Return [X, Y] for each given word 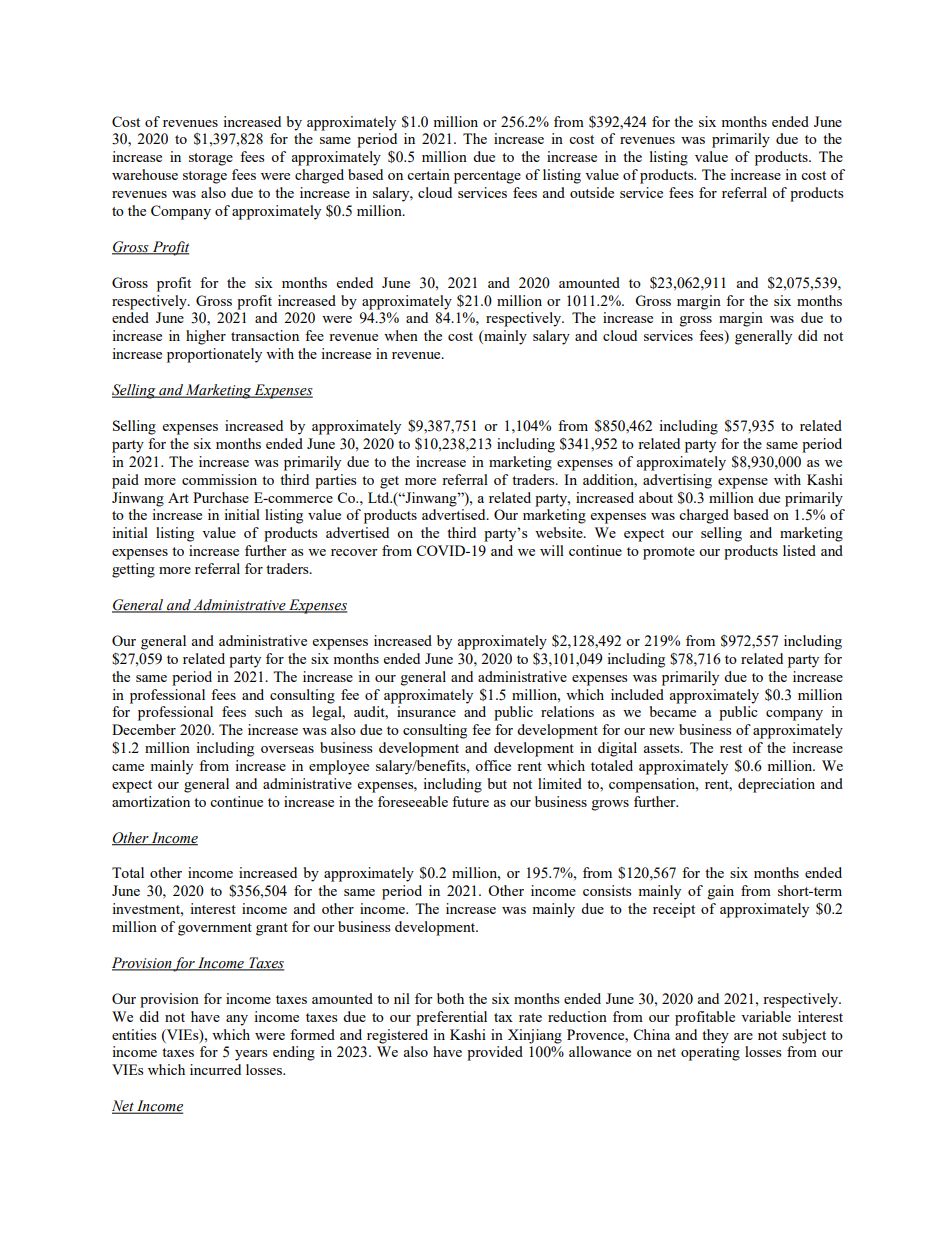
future [470, 801]
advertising [677, 481]
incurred [215, 1069]
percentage [487, 177]
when [401, 335]
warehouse [145, 174]
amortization [151, 801]
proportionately [214, 355]
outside [592, 192]
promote [669, 553]
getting [133, 570]
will [552, 550]
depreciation [776, 785]
